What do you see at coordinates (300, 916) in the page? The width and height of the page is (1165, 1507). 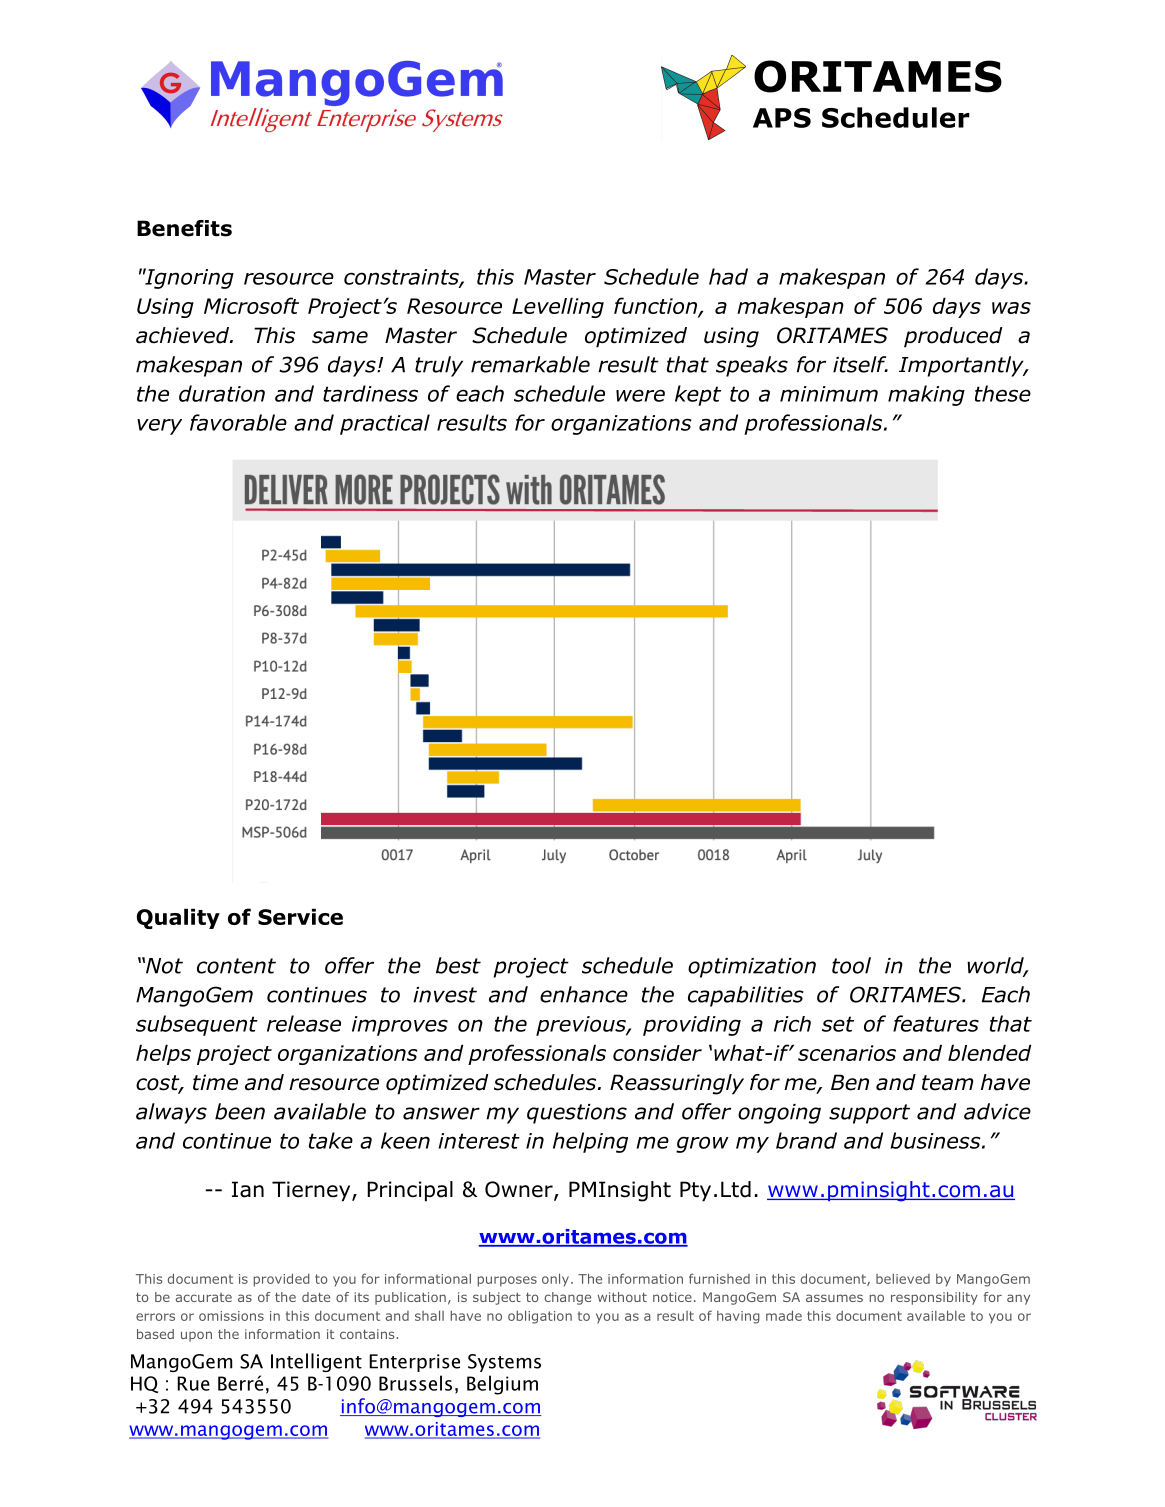 I see `Service` at bounding box center [300, 916].
